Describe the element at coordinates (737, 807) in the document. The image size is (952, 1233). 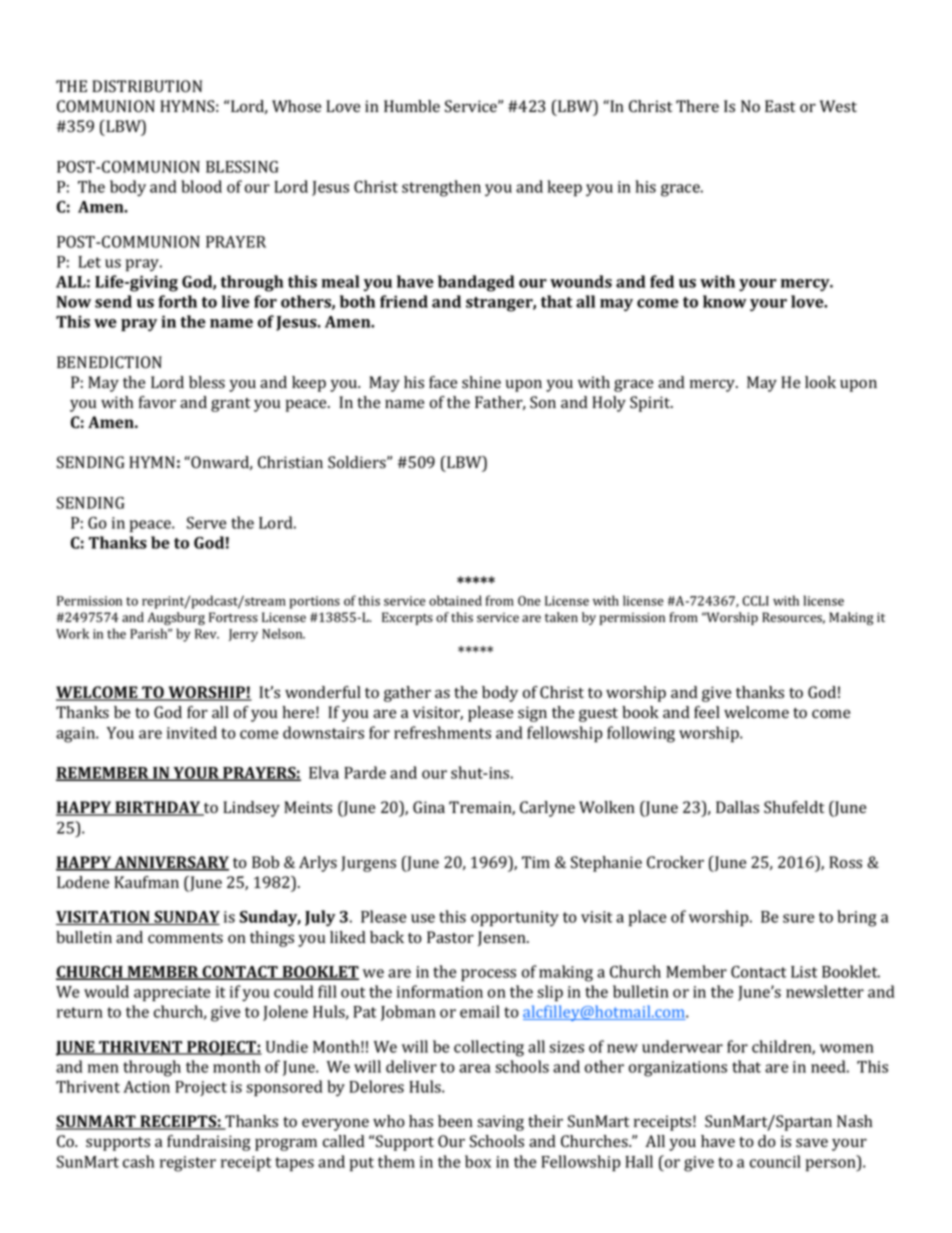
I see `Dallas` at that location.
